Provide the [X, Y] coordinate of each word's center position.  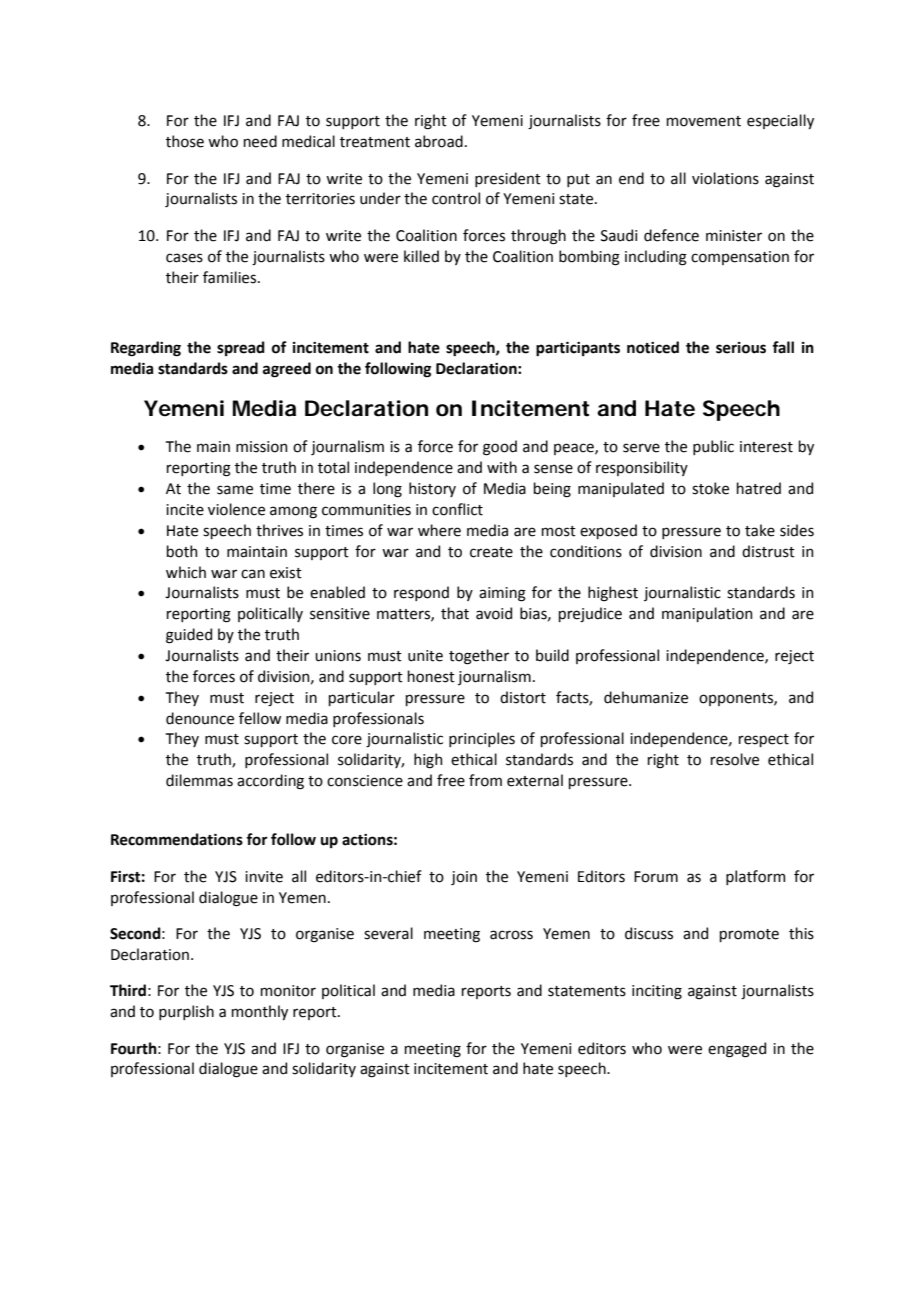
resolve [735, 759]
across [511, 935]
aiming [502, 594]
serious [741, 348]
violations [725, 178]
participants [578, 349]
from [485, 780]
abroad [439, 141]
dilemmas [199, 780]
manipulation [707, 614]
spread [241, 348]
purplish [186, 1012]
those [185, 141]
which [186, 572]
